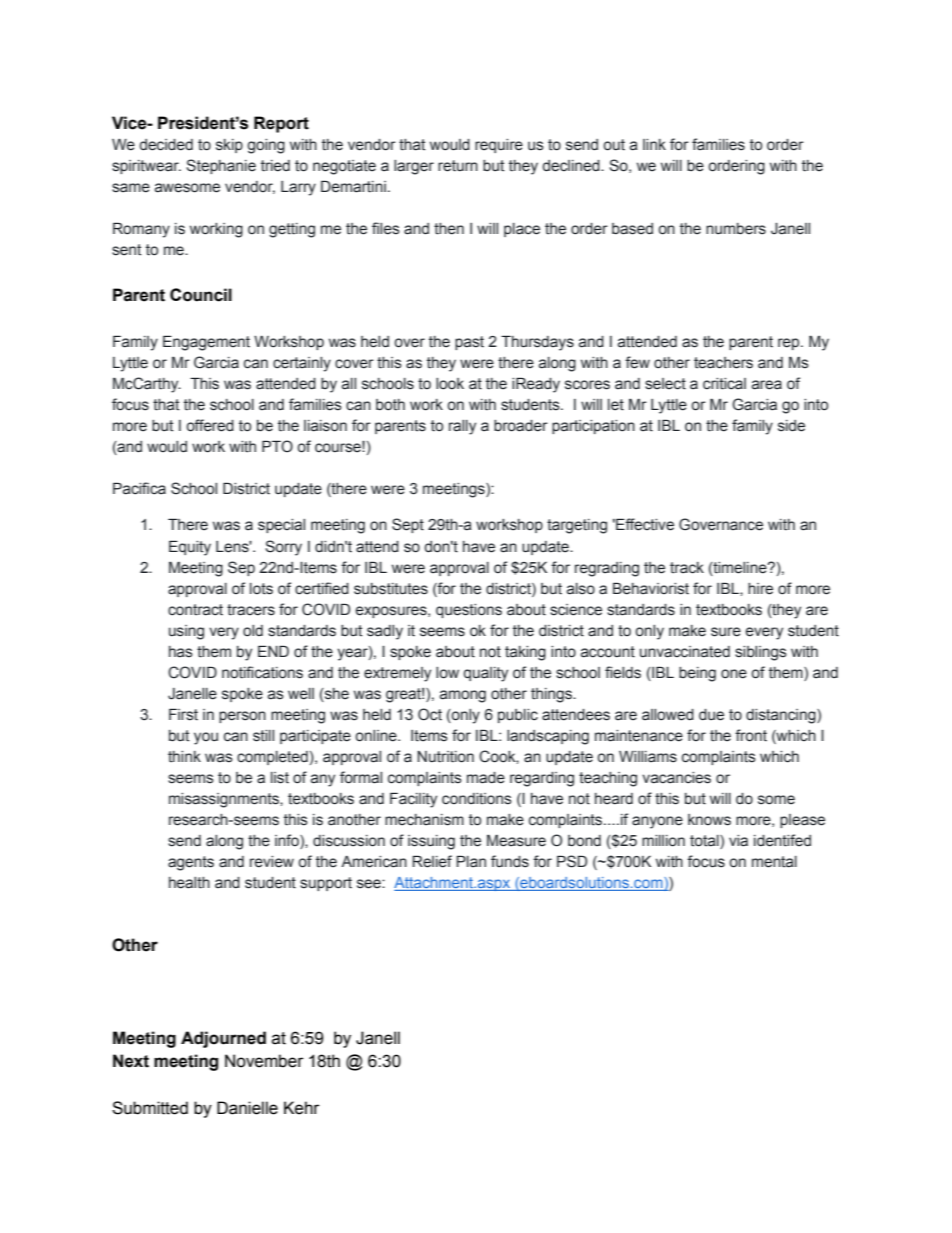  What do you see at coordinates (221, 166) in the screenshot?
I see `Stephanie` at bounding box center [221, 166].
